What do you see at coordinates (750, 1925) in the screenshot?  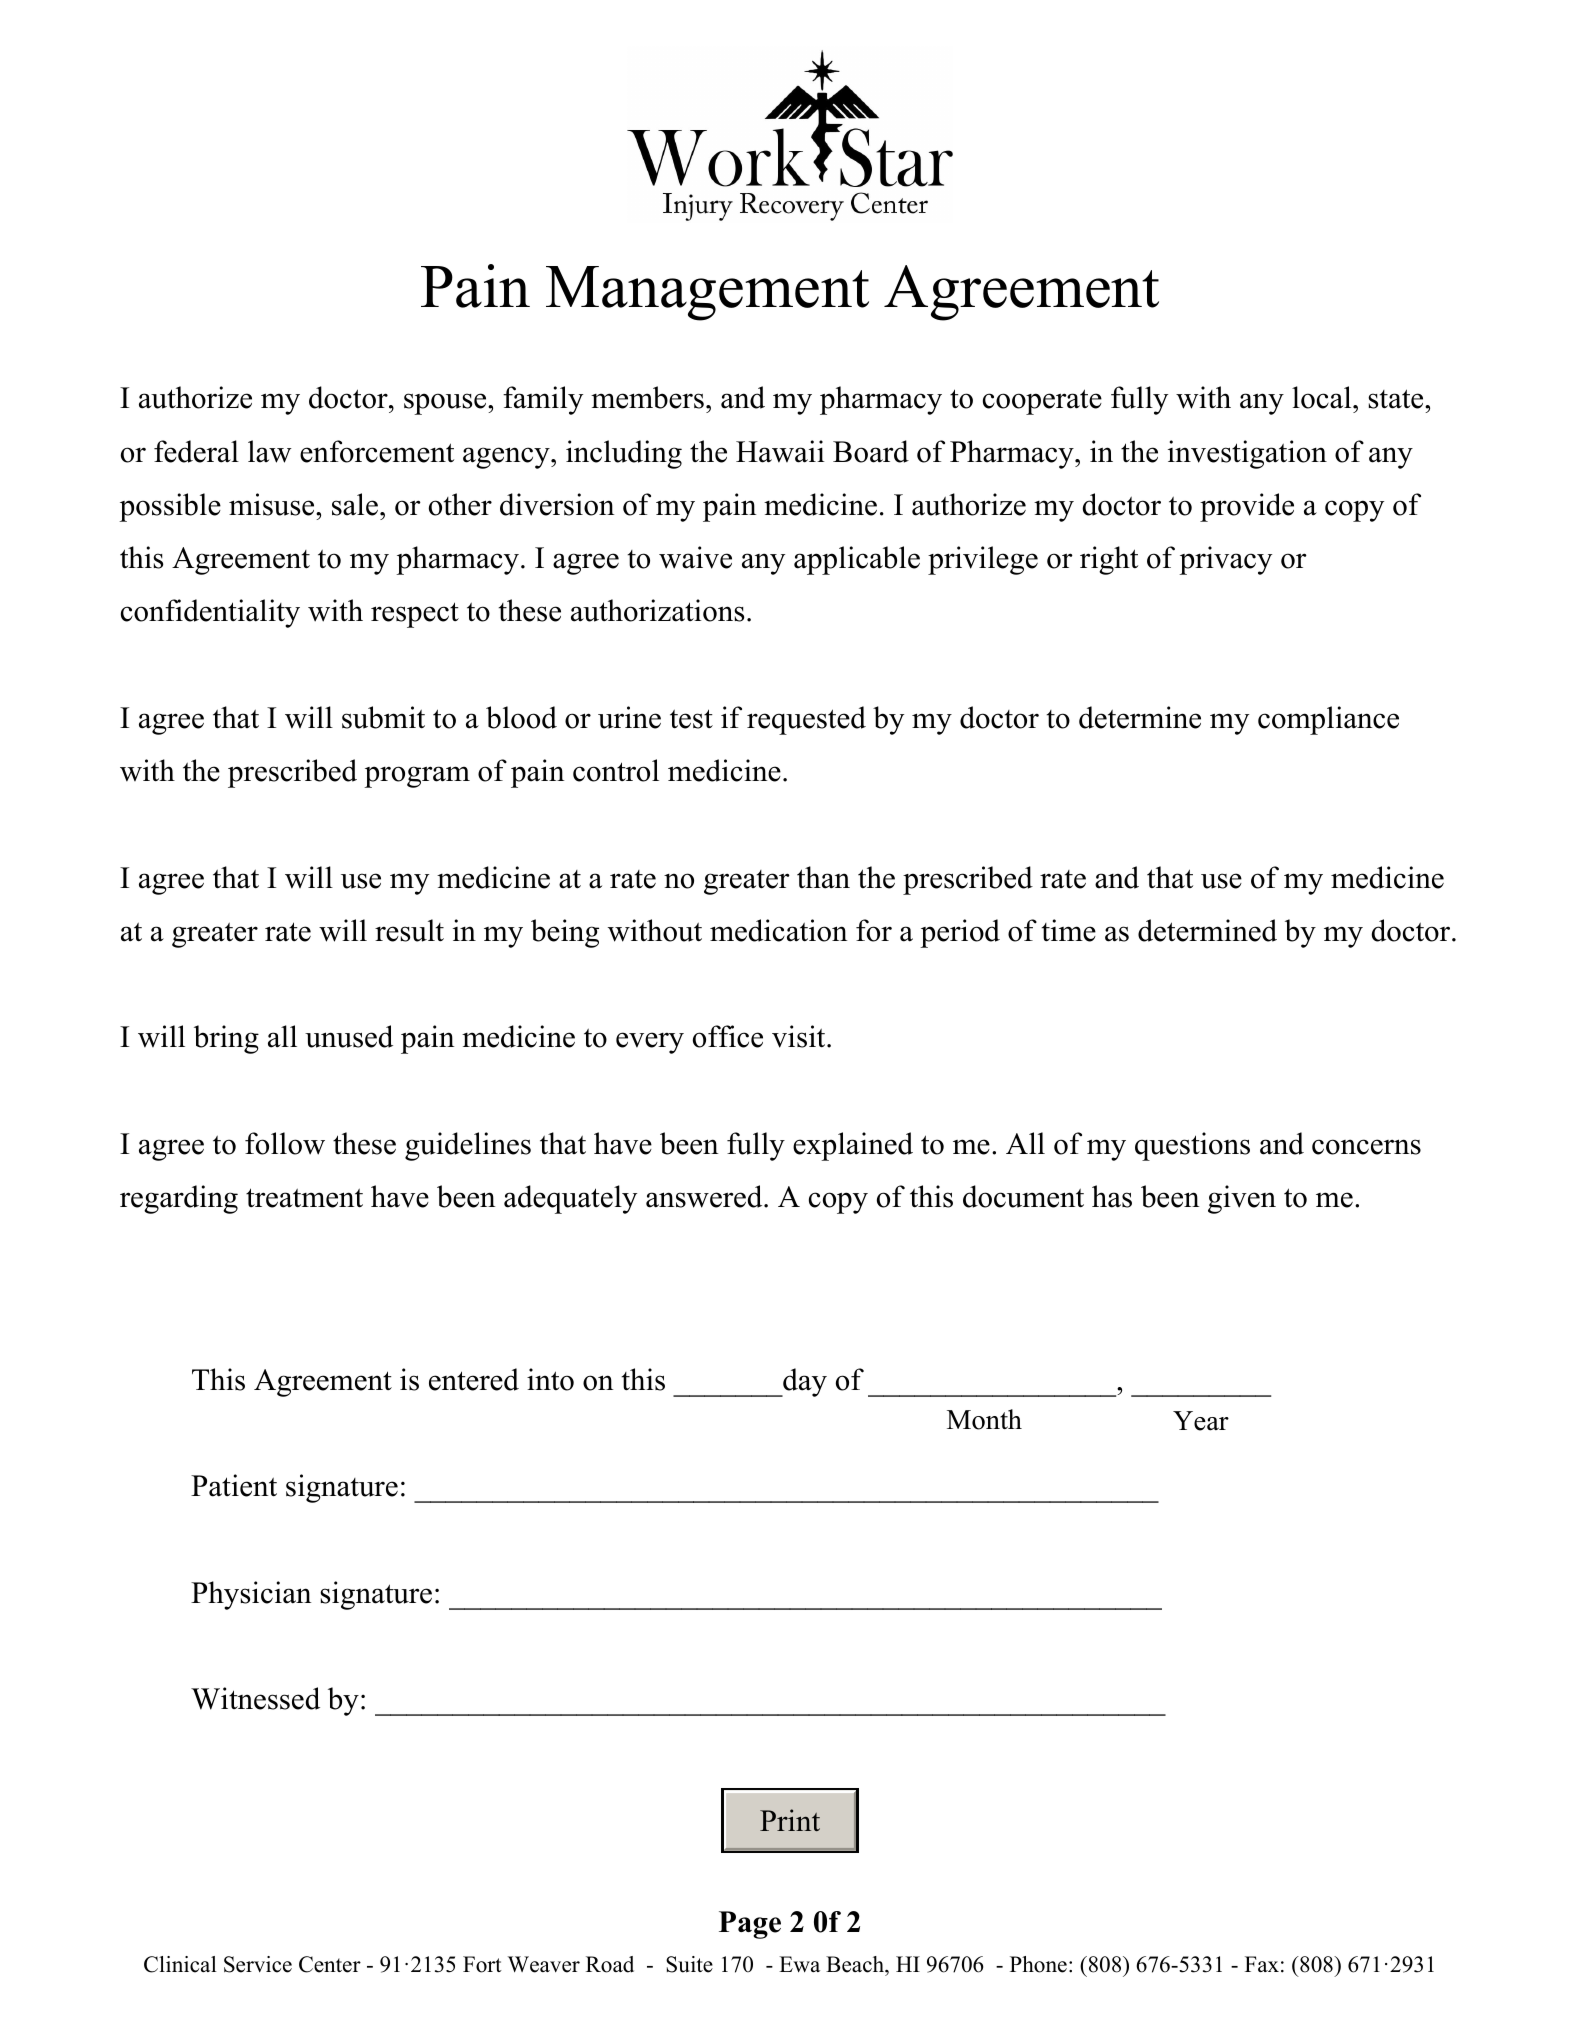 I see `Page` at bounding box center [750, 1925].
